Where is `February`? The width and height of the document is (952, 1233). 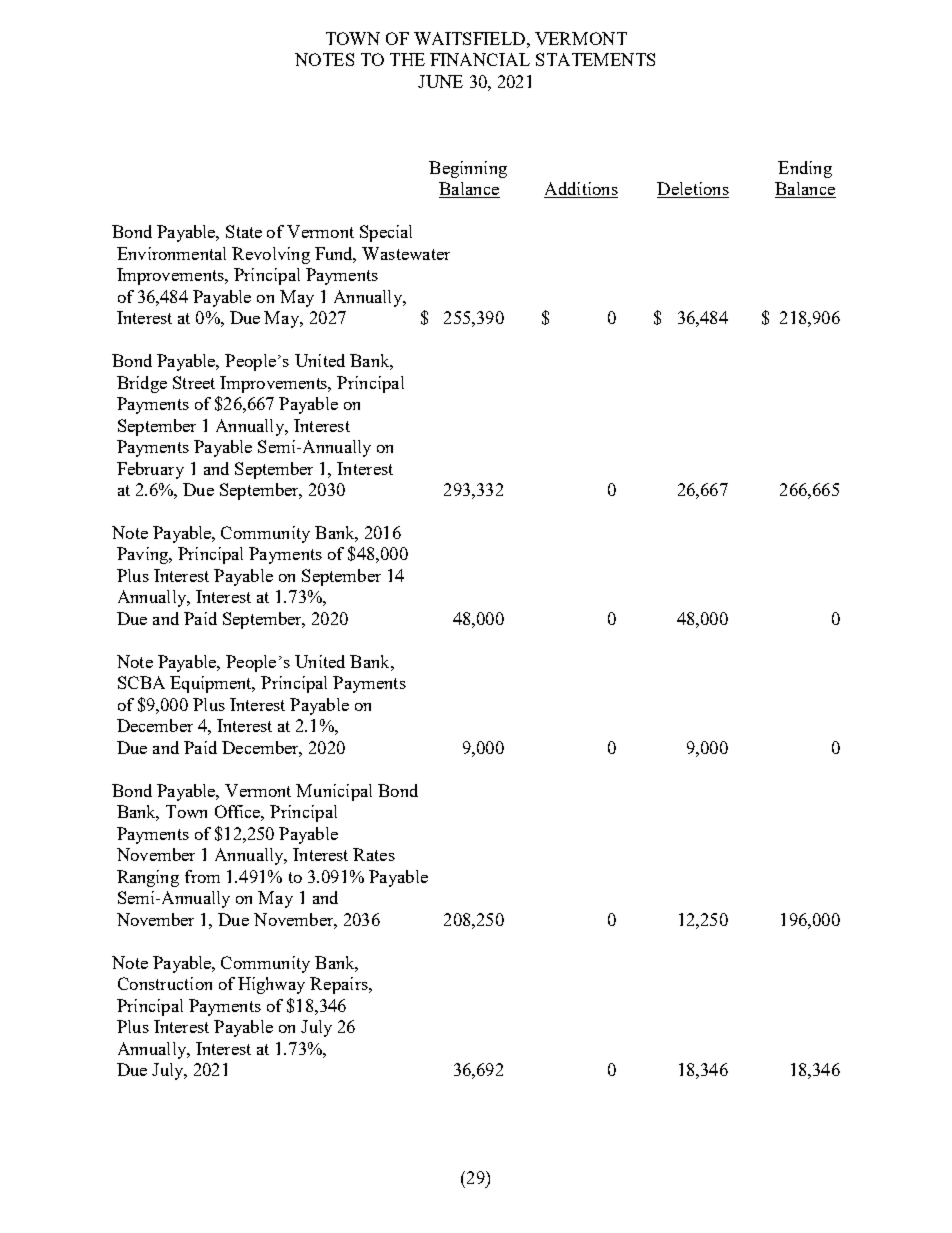
February is located at coordinates (150, 470).
